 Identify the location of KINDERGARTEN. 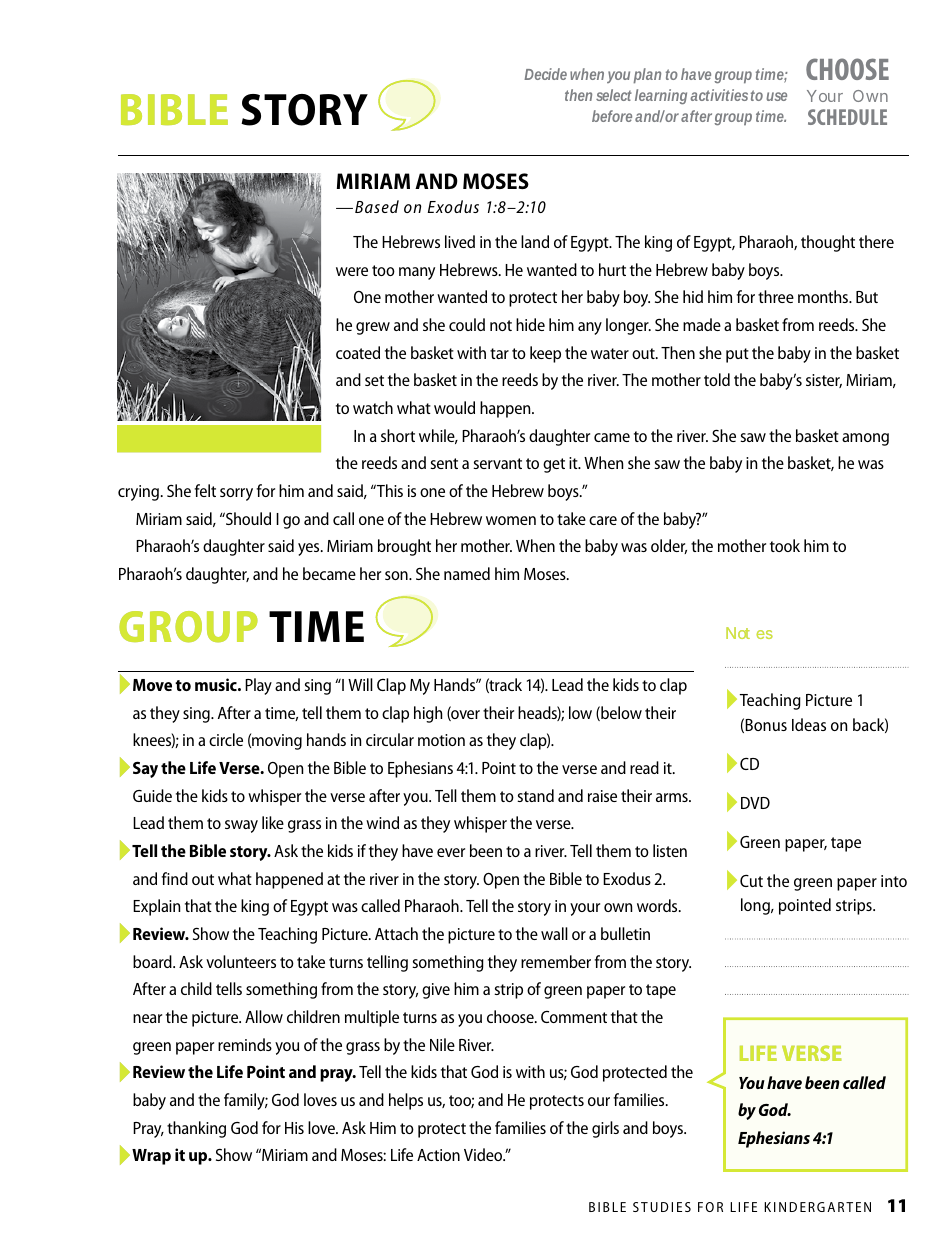
(817, 1207).
